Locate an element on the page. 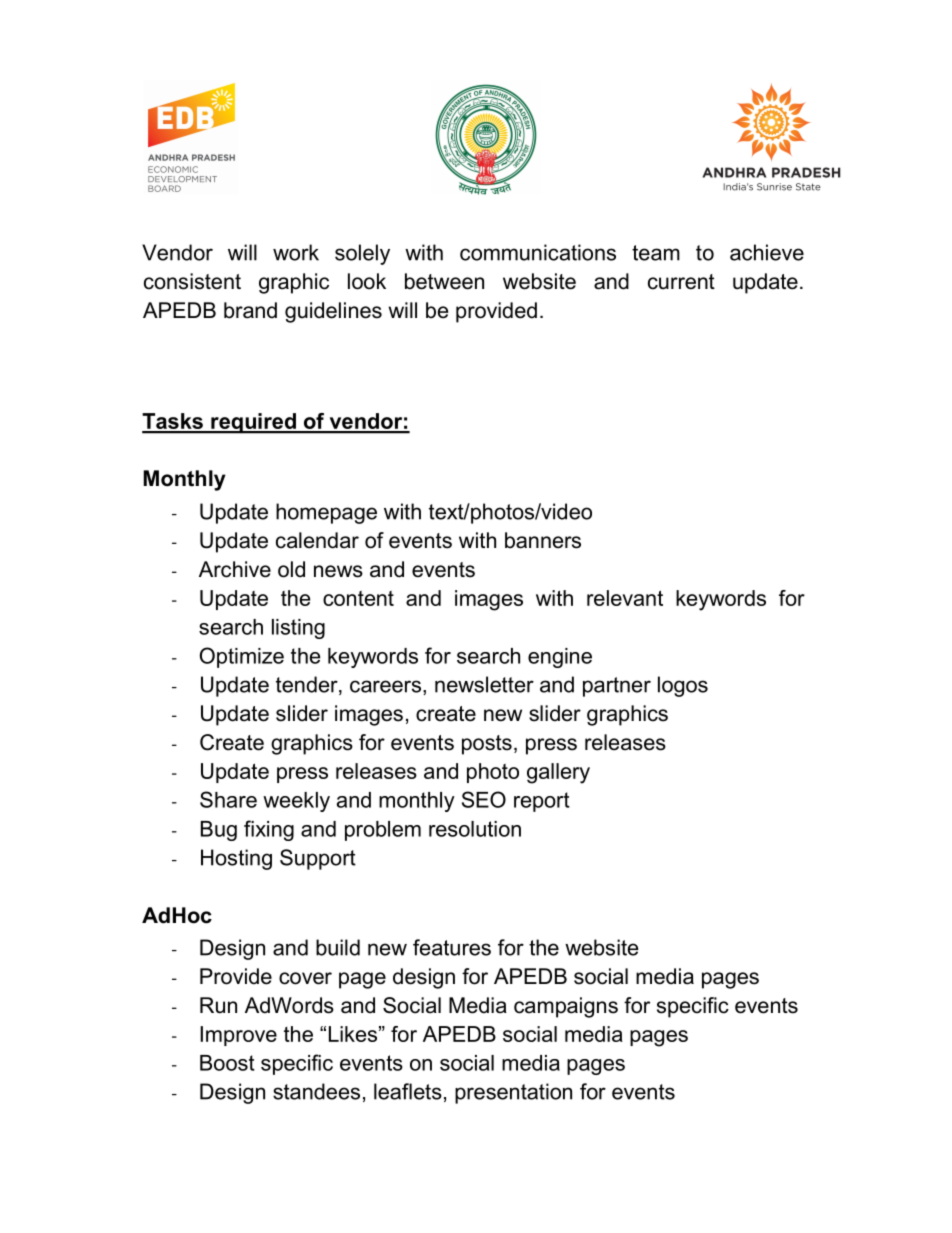 The width and height of the image is (952, 1233). brand is located at coordinates (250, 310).
